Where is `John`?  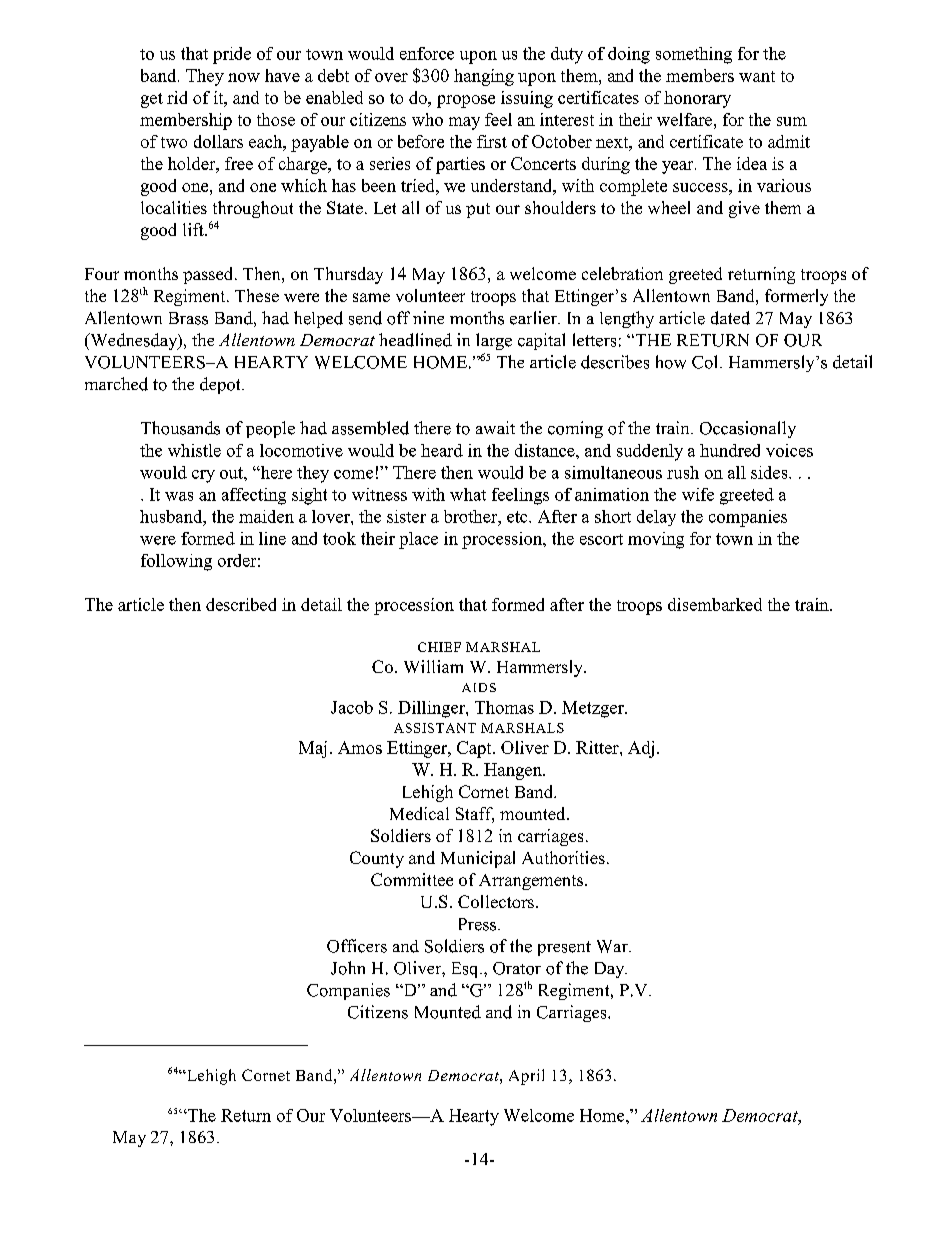 John is located at coordinates (348, 968).
